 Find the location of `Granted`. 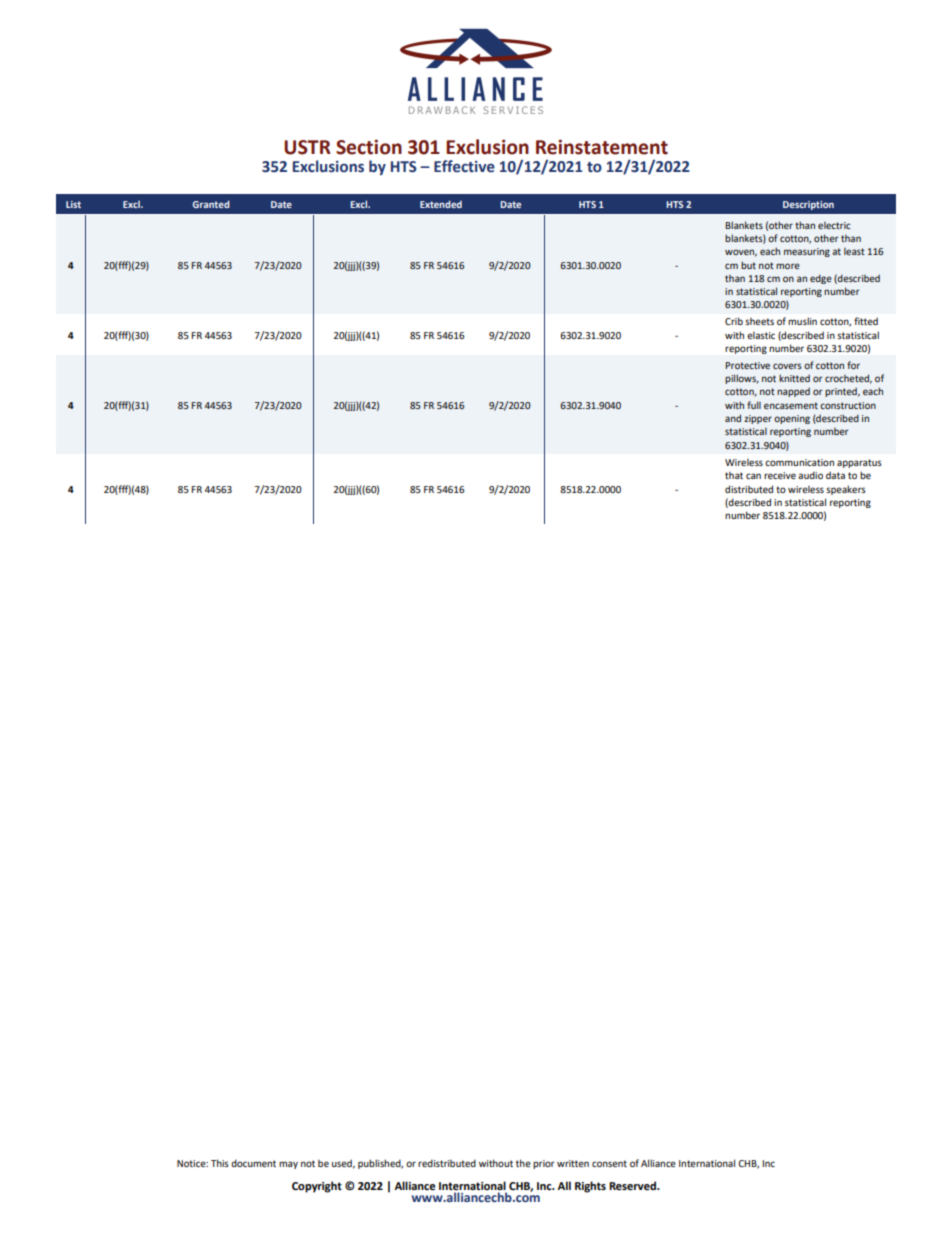

Granted is located at coordinates (211, 204).
